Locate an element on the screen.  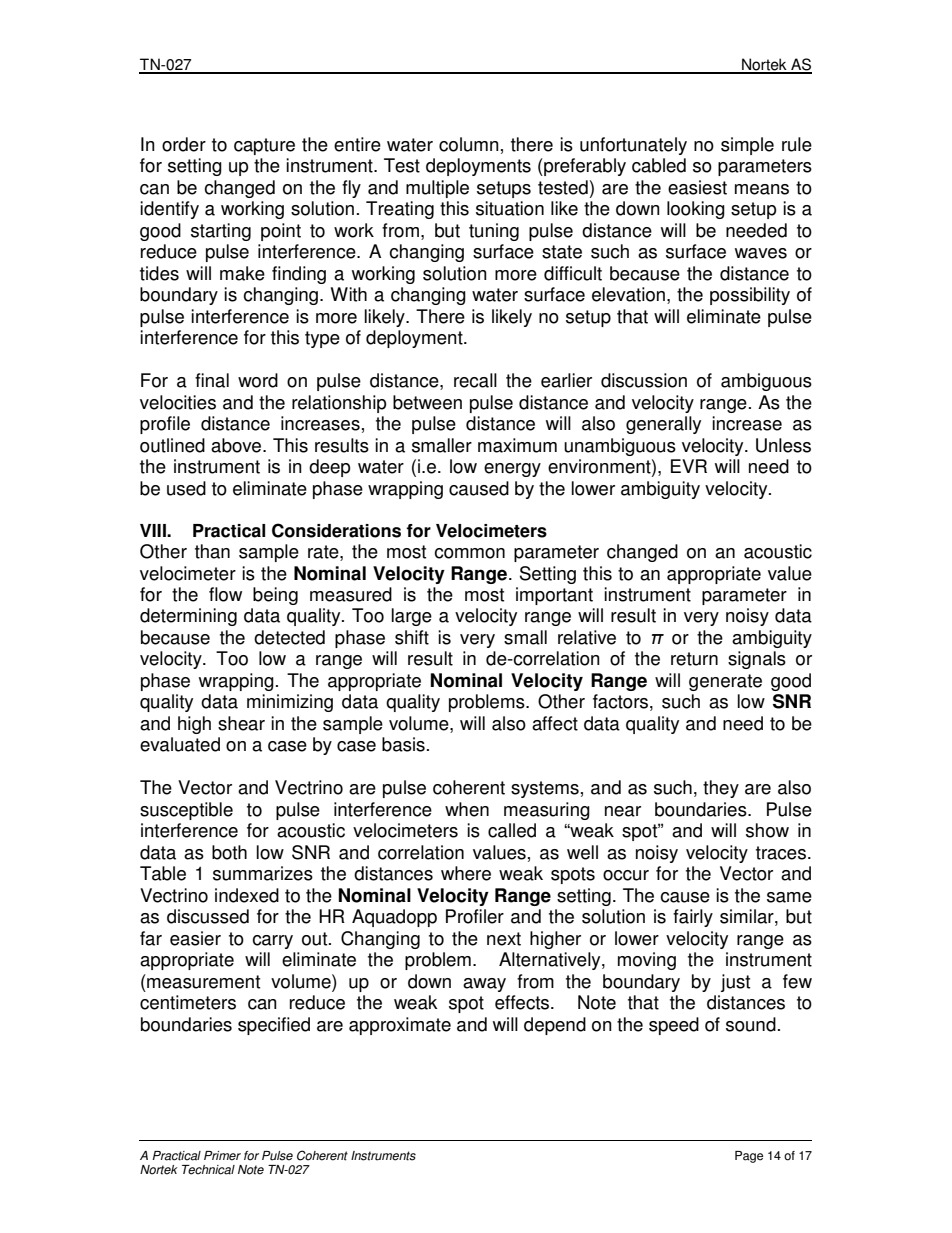
where is located at coordinates (466, 873).
